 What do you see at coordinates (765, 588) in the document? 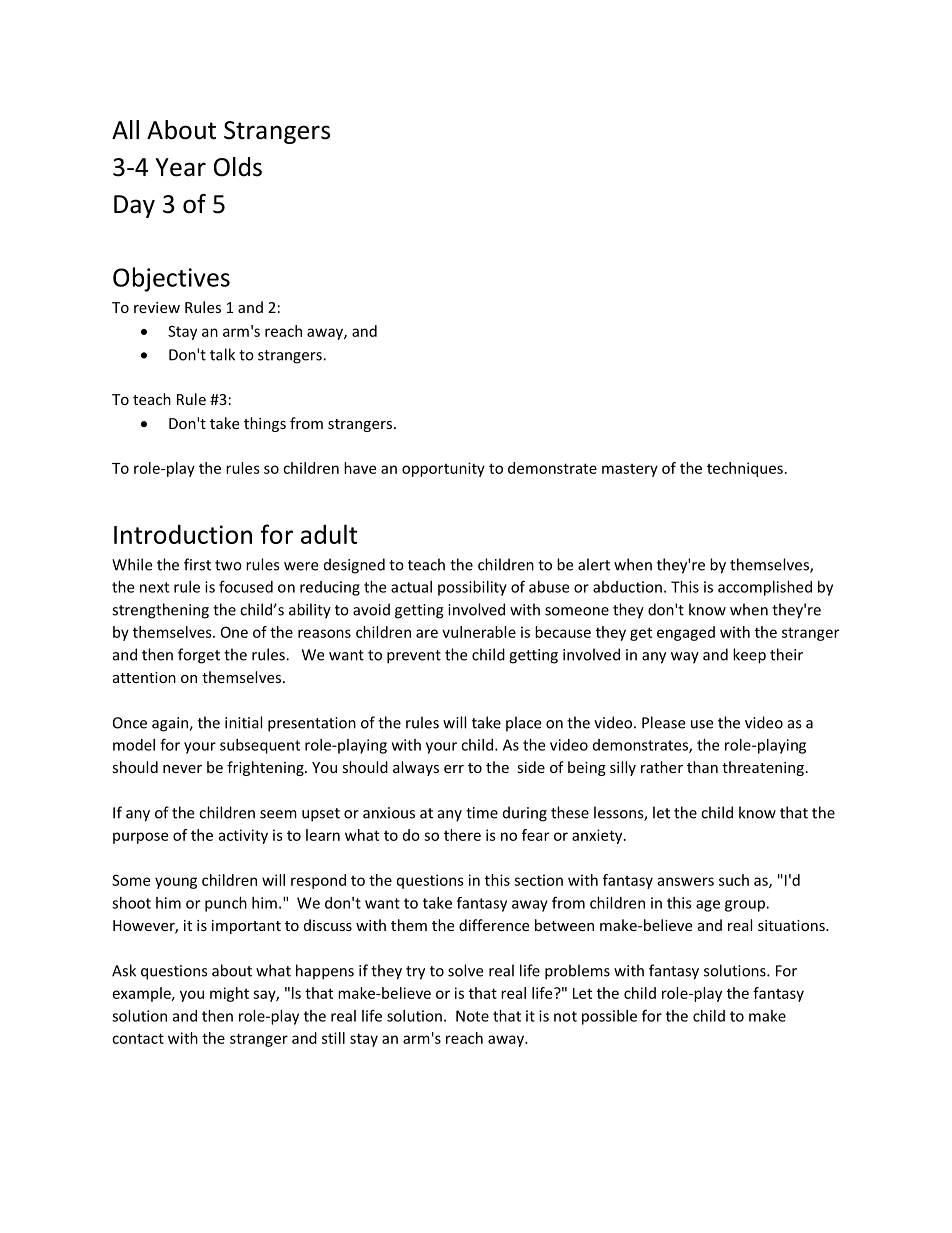
I see `accomplished` at bounding box center [765, 588].
